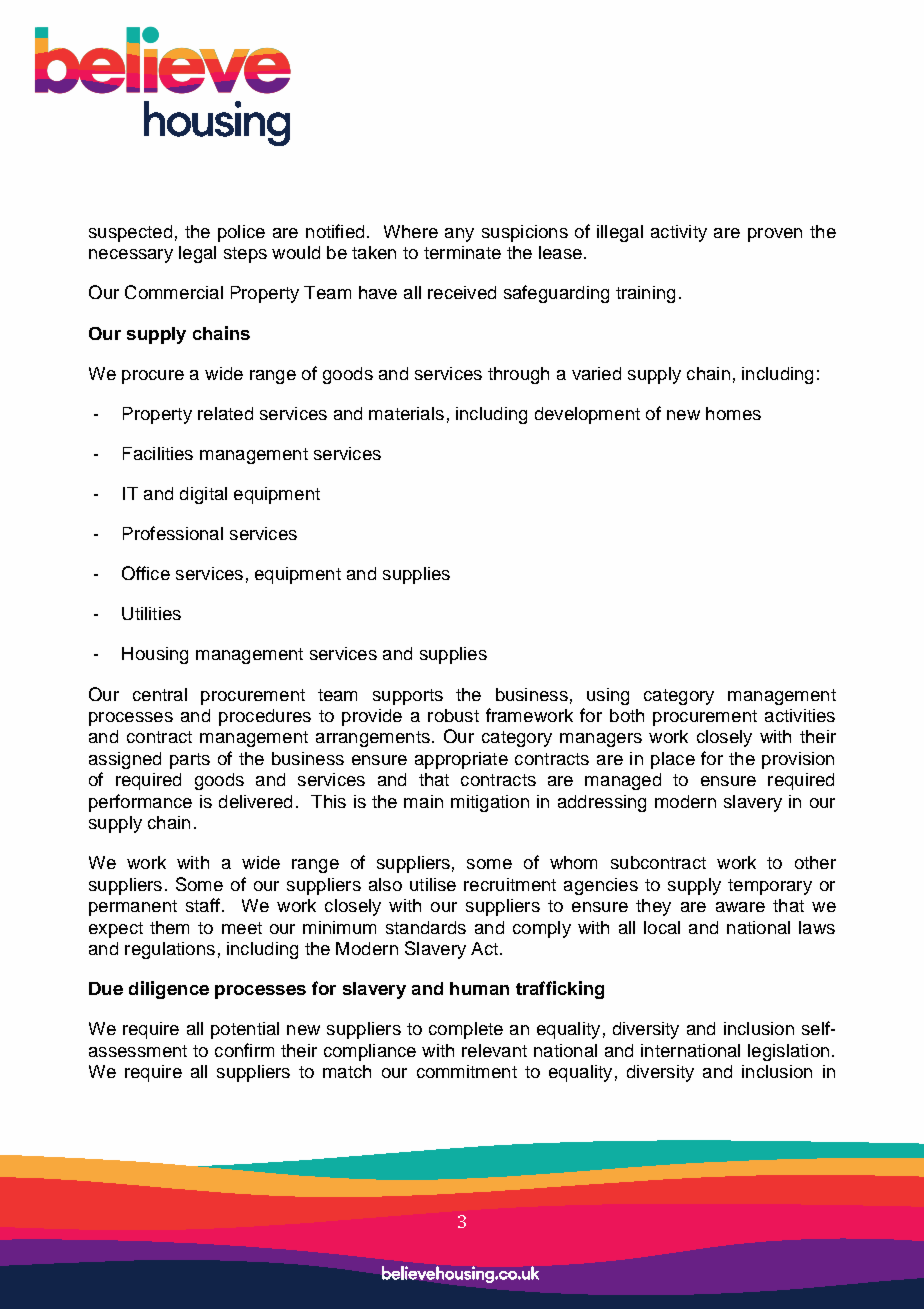 The width and height of the screenshot is (924, 1309). I want to click on activities, so click(800, 715).
